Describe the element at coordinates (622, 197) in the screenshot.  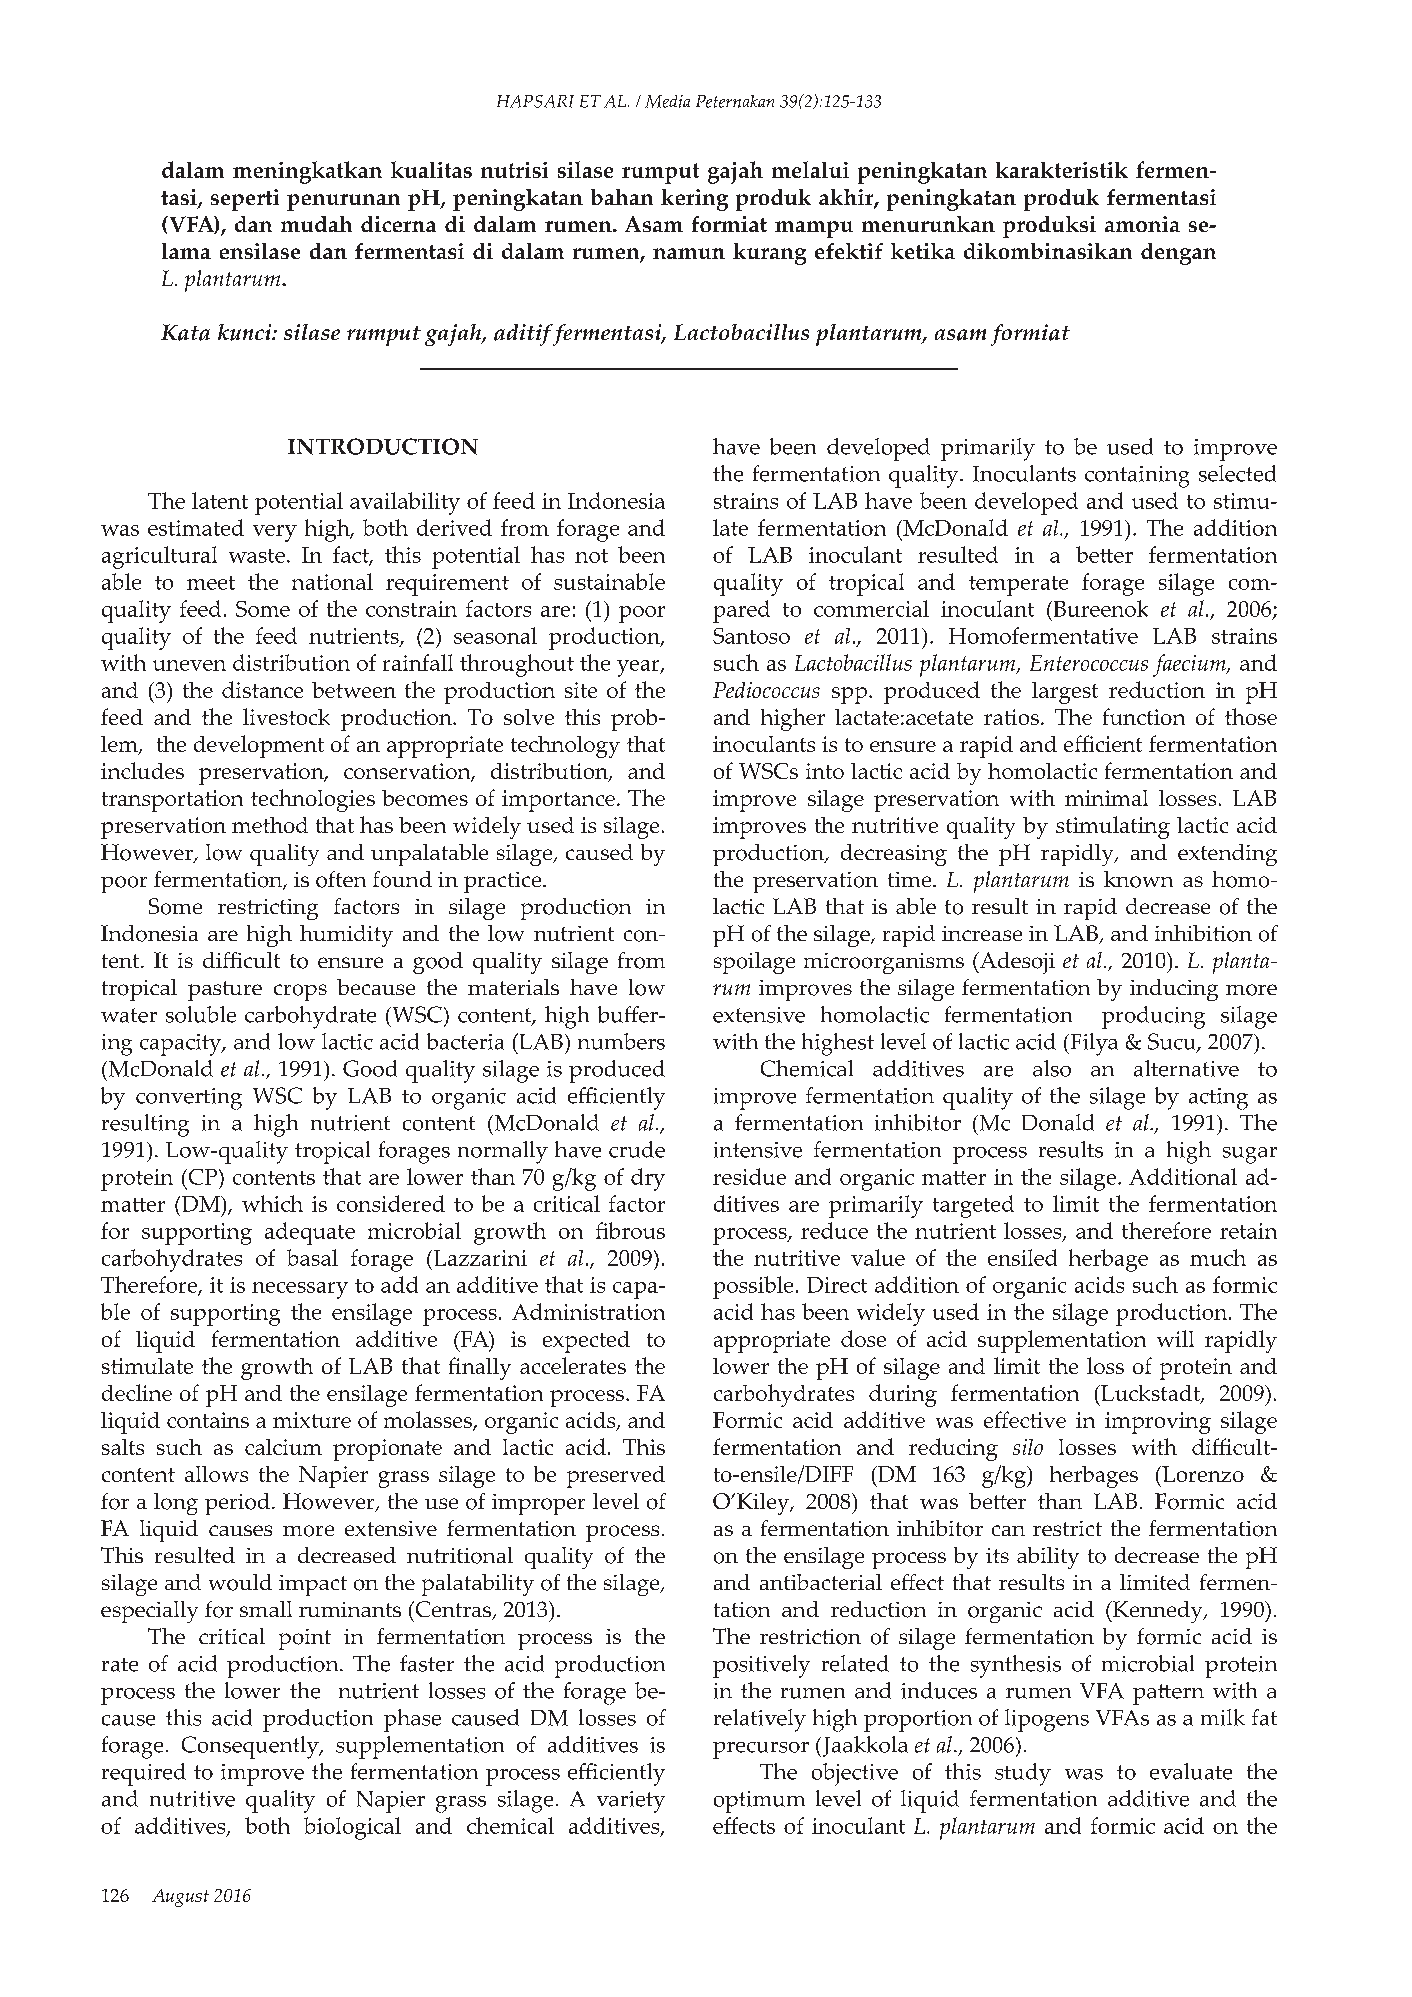
I see `bahan` at that location.
